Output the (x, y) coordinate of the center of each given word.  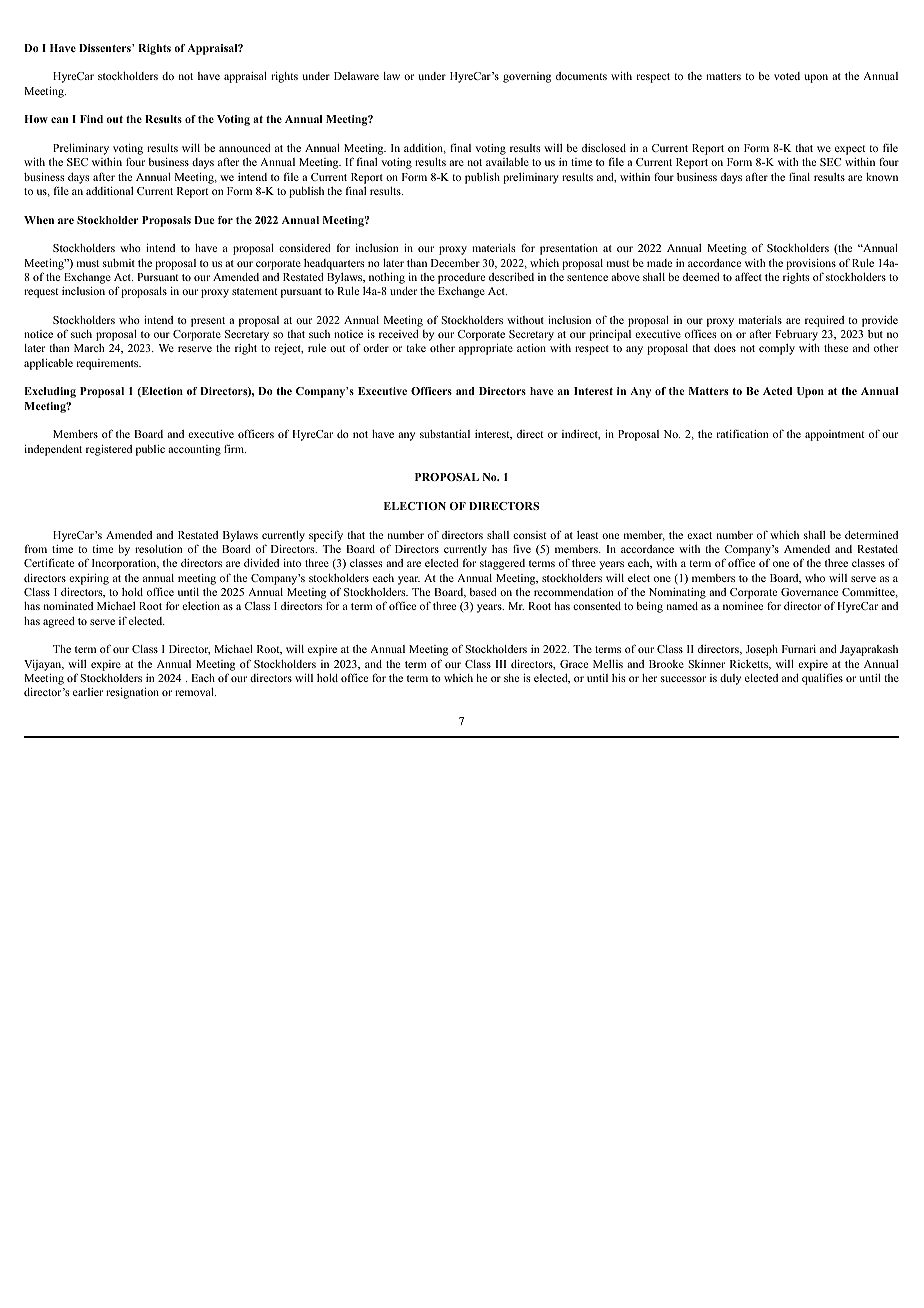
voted (787, 76)
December (455, 263)
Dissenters (106, 48)
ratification (742, 433)
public (150, 450)
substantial (445, 434)
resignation (132, 693)
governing (527, 77)
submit (119, 263)
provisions (811, 264)
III (501, 664)
